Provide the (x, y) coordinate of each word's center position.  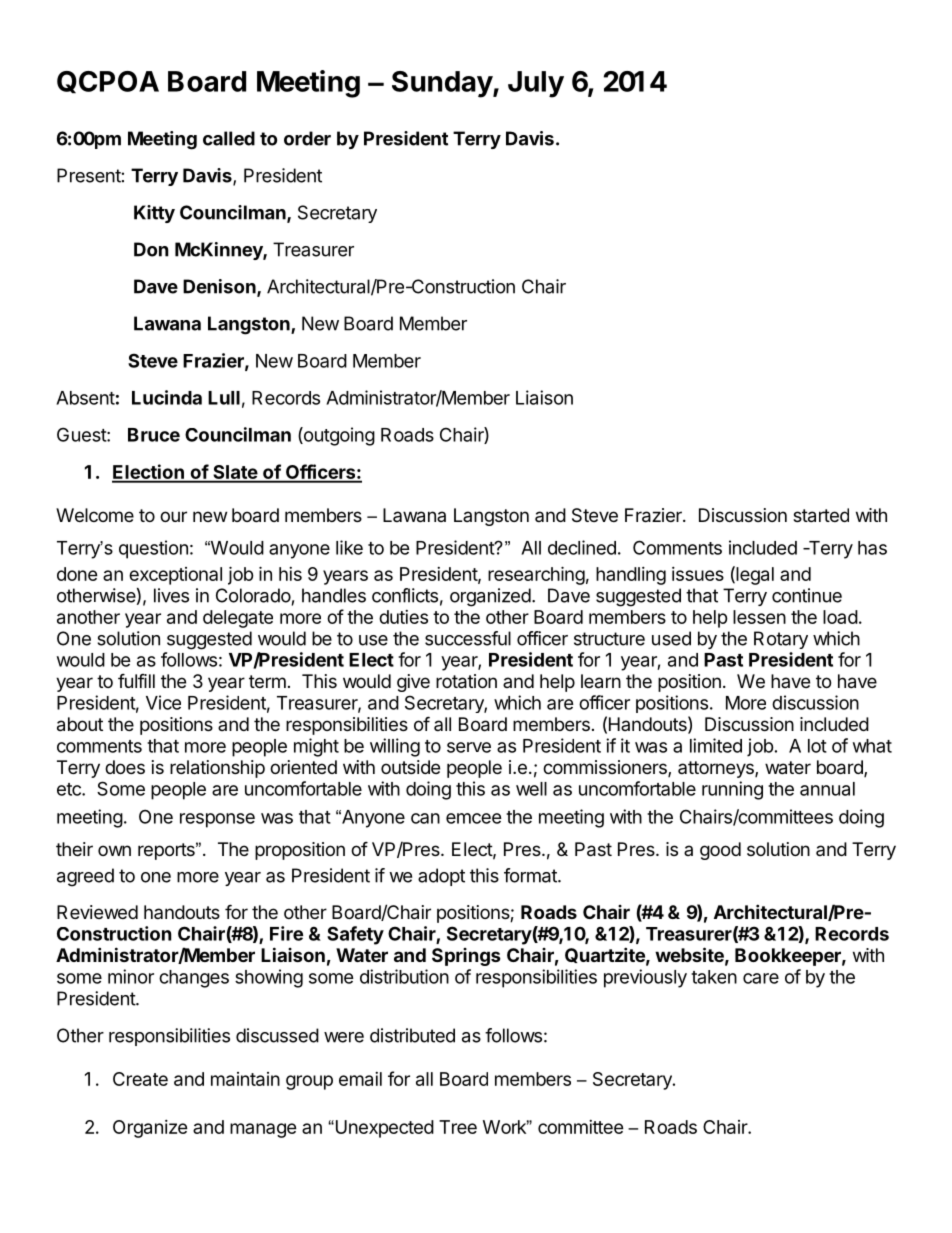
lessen (759, 617)
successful (468, 638)
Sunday (443, 84)
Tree (458, 1127)
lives (171, 595)
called (229, 138)
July (536, 84)
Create (140, 1079)
